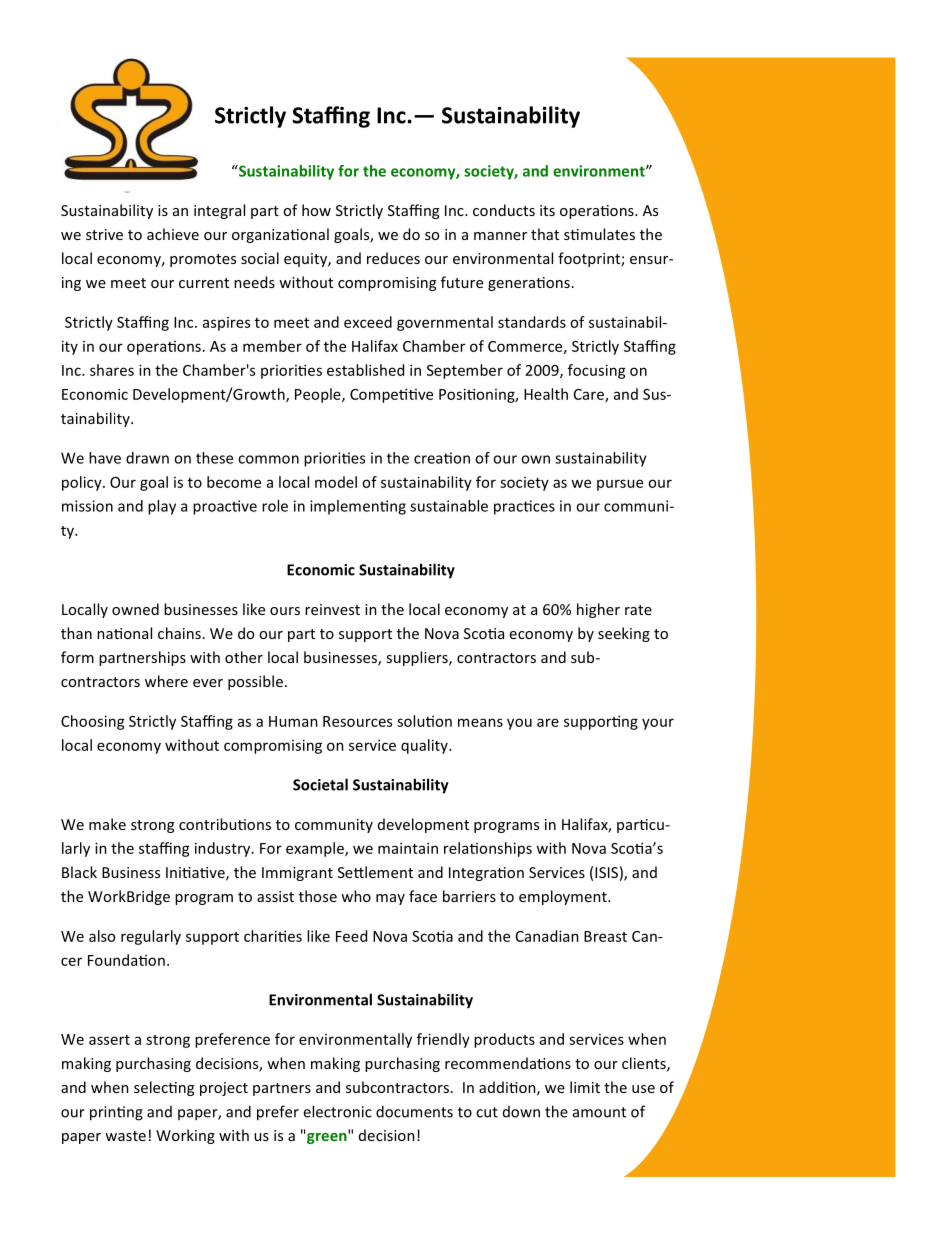  Describe the element at coordinates (599, 234) in the document. I see `stimulates` at that location.
